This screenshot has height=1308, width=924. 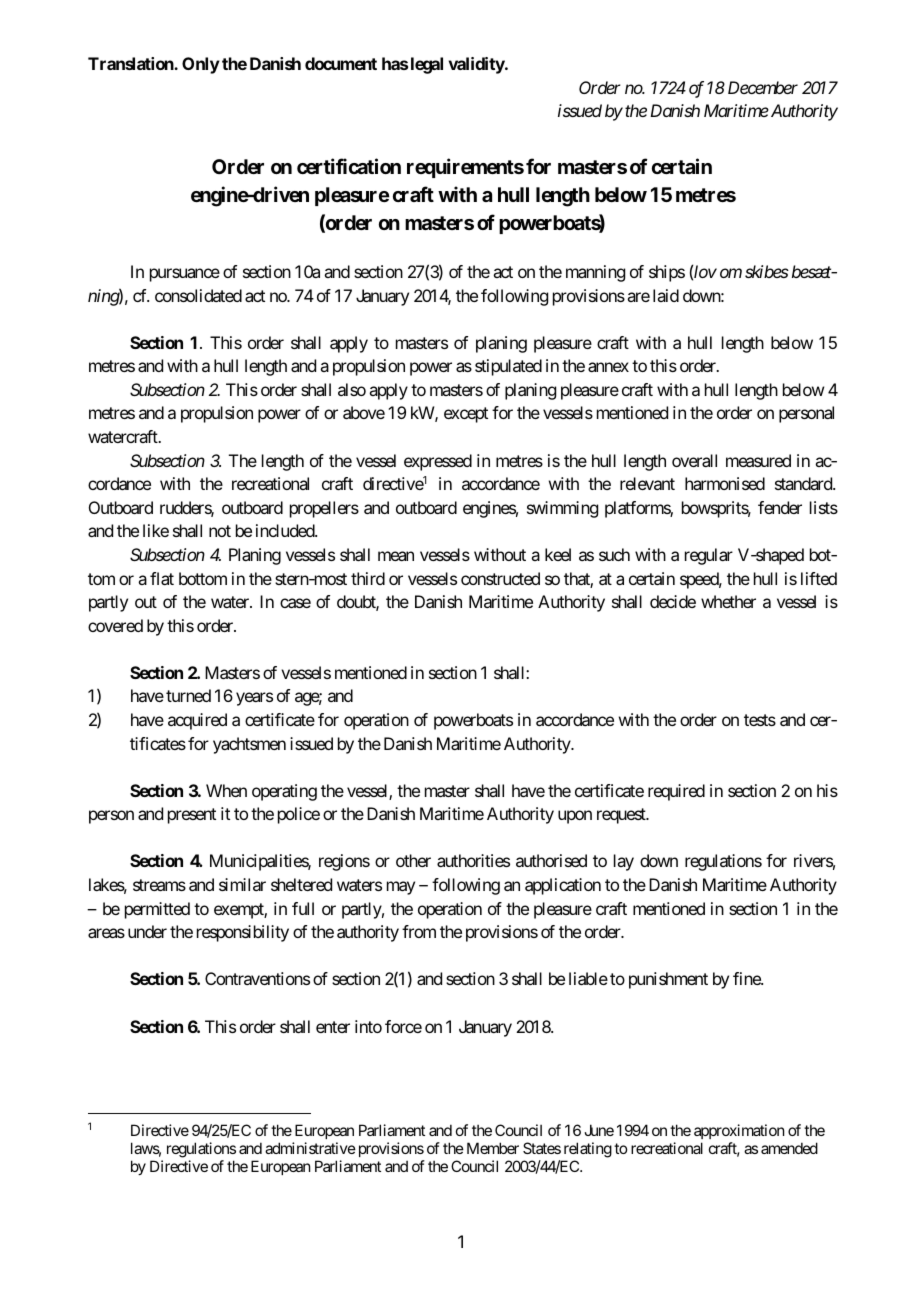 What do you see at coordinates (500, 578) in the screenshot?
I see `constructed` at bounding box center [500, 578].
